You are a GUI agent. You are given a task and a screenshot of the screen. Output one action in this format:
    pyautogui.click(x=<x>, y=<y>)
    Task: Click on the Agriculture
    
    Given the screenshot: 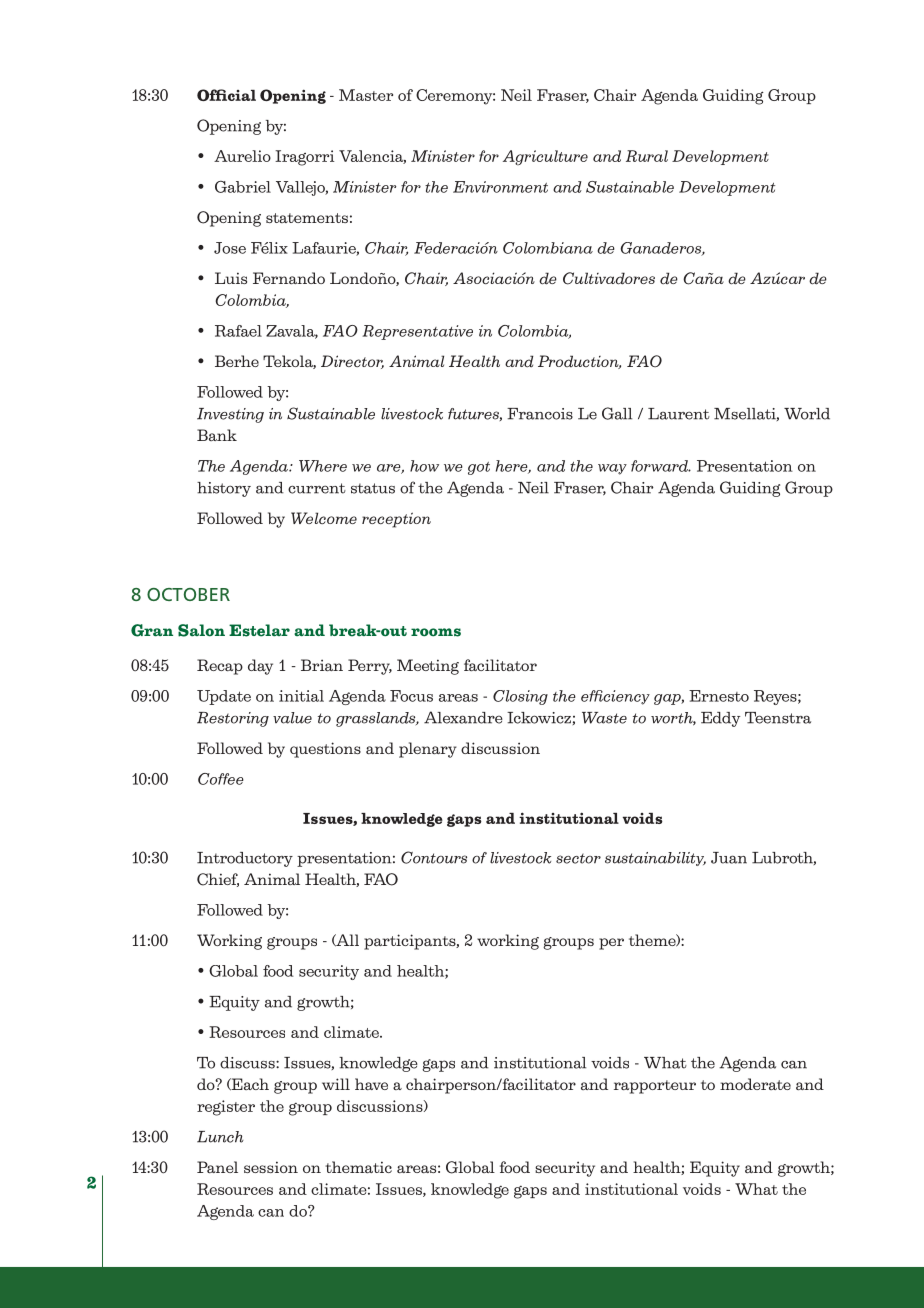 What is the action you would take?
    pyautogui.click(x=545, y=157)
